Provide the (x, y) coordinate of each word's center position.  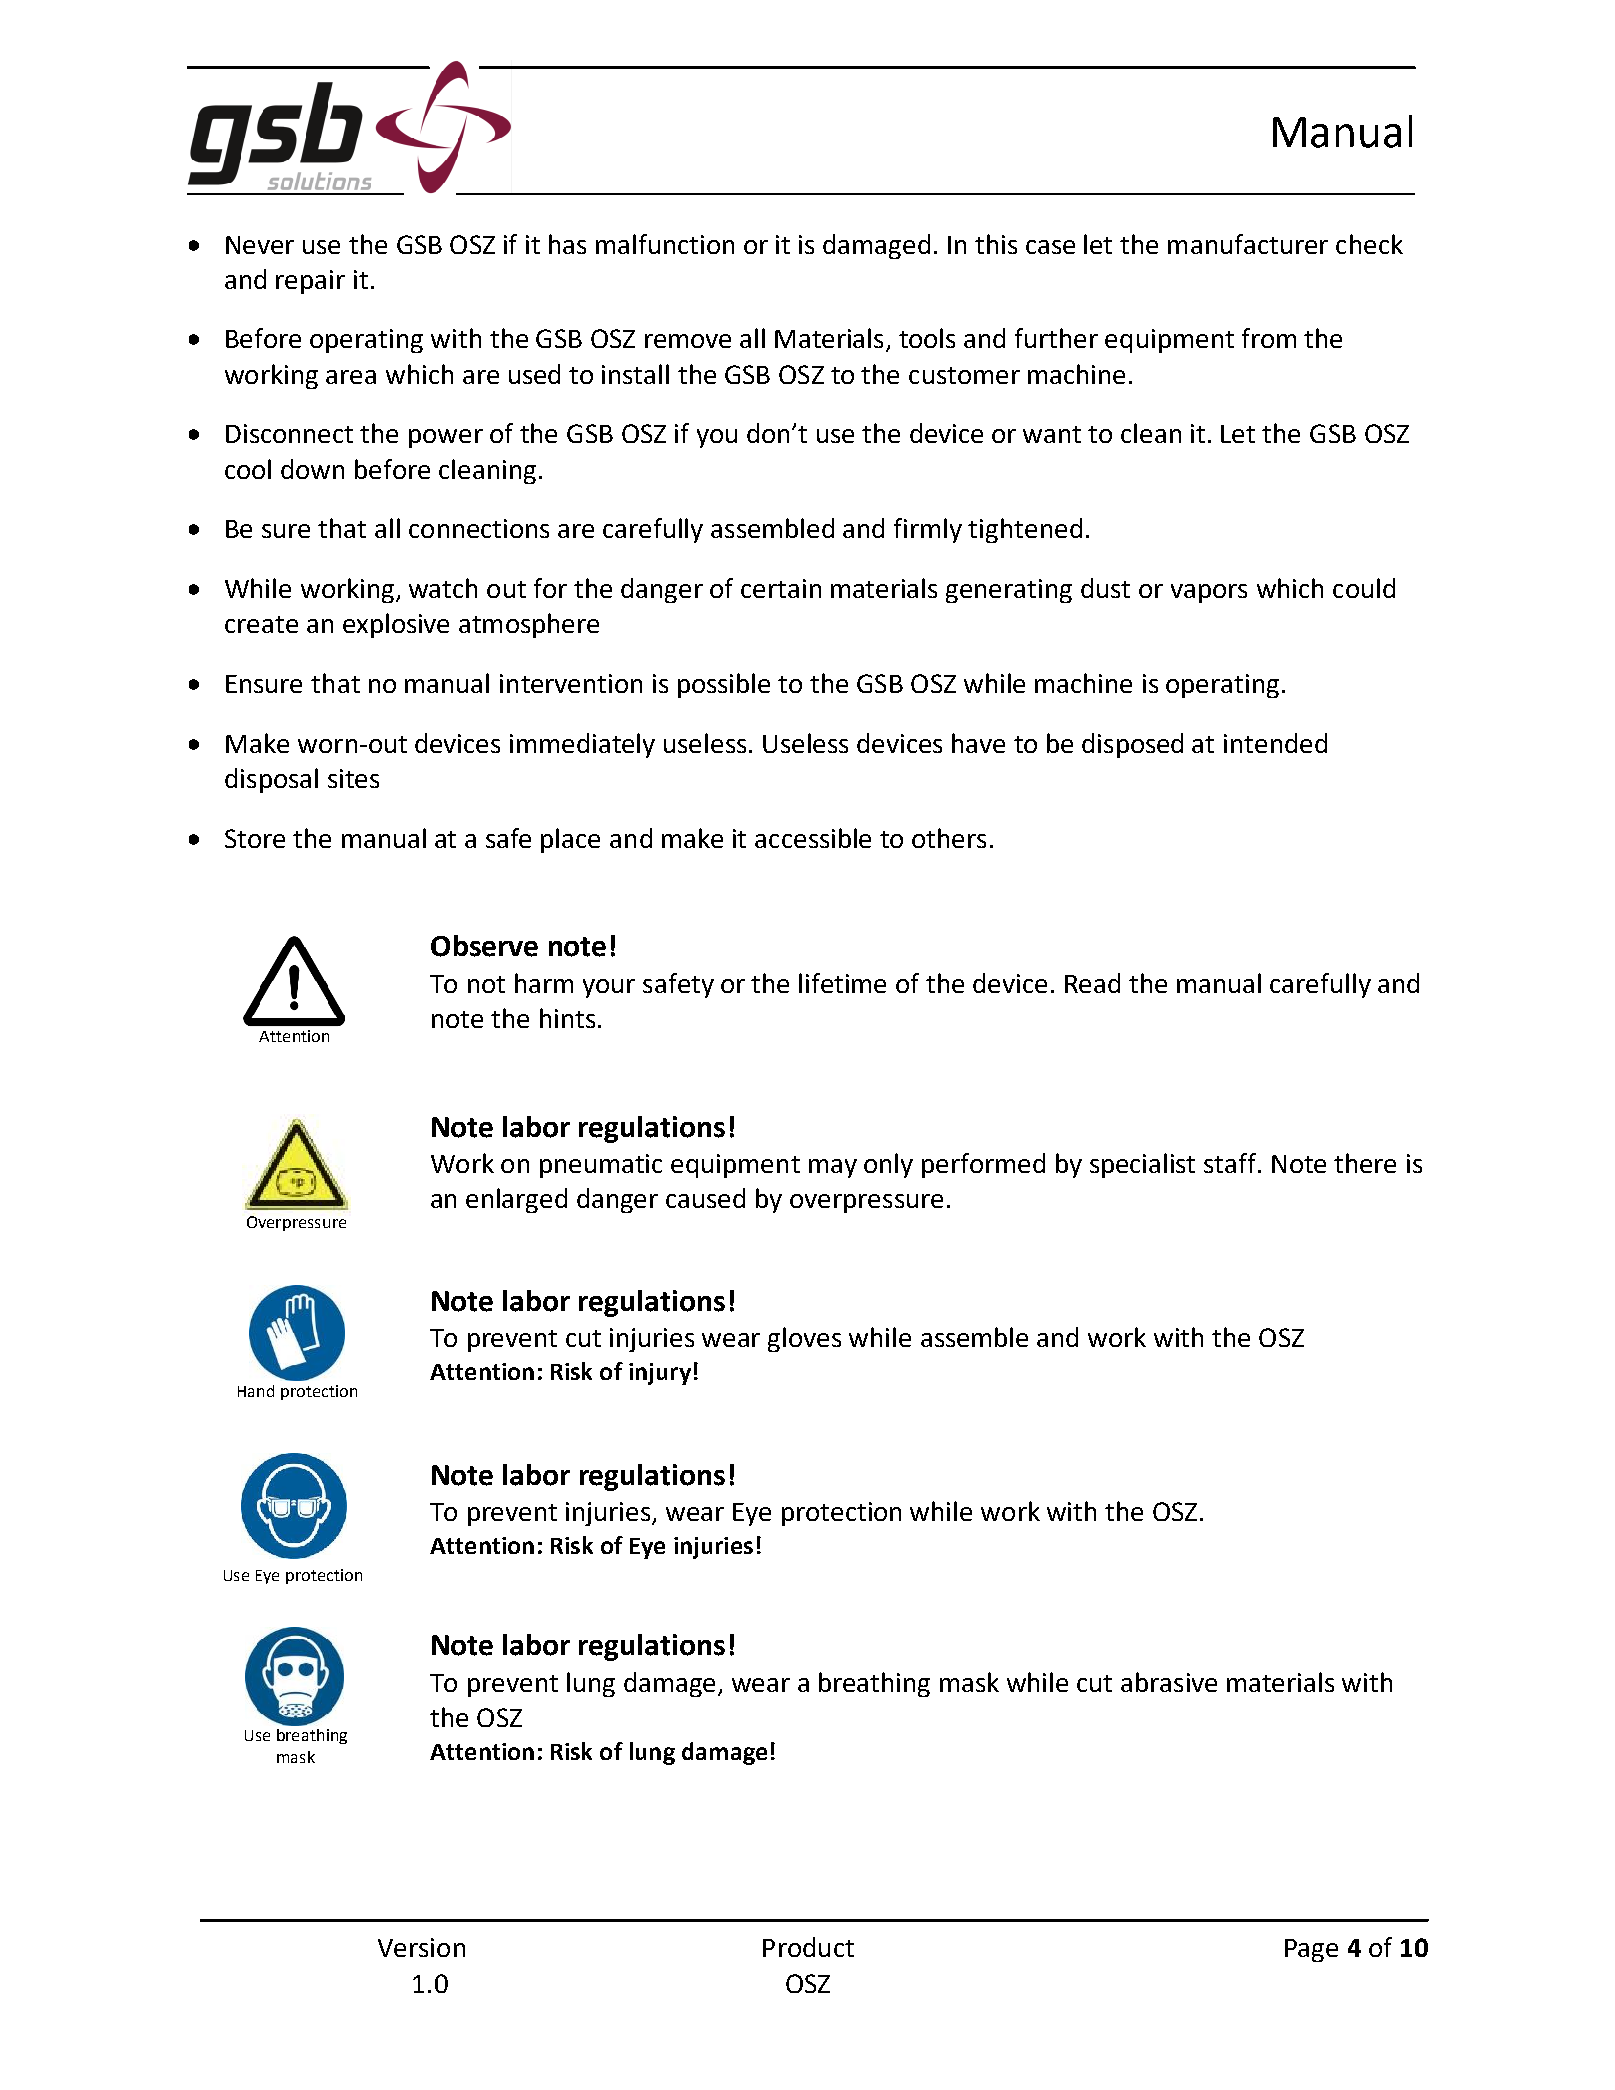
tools (927, 338)
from (1269, 338)
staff (1232, 1163)
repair (310, 282)
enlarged (516, 1200)
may (833, 1168)
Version (421, 1947)
